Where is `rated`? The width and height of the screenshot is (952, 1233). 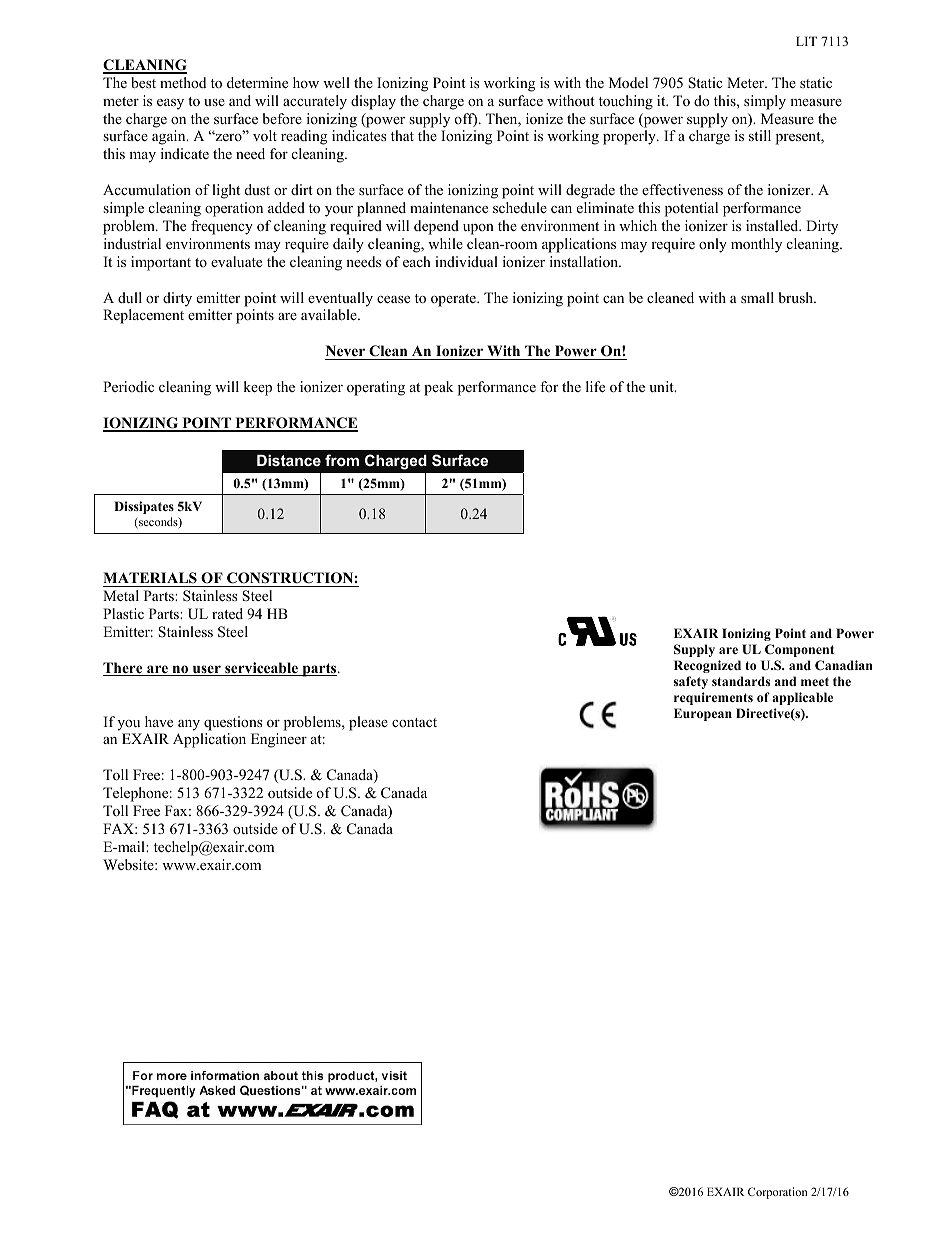 rated is located at coordinates (227, 613).
